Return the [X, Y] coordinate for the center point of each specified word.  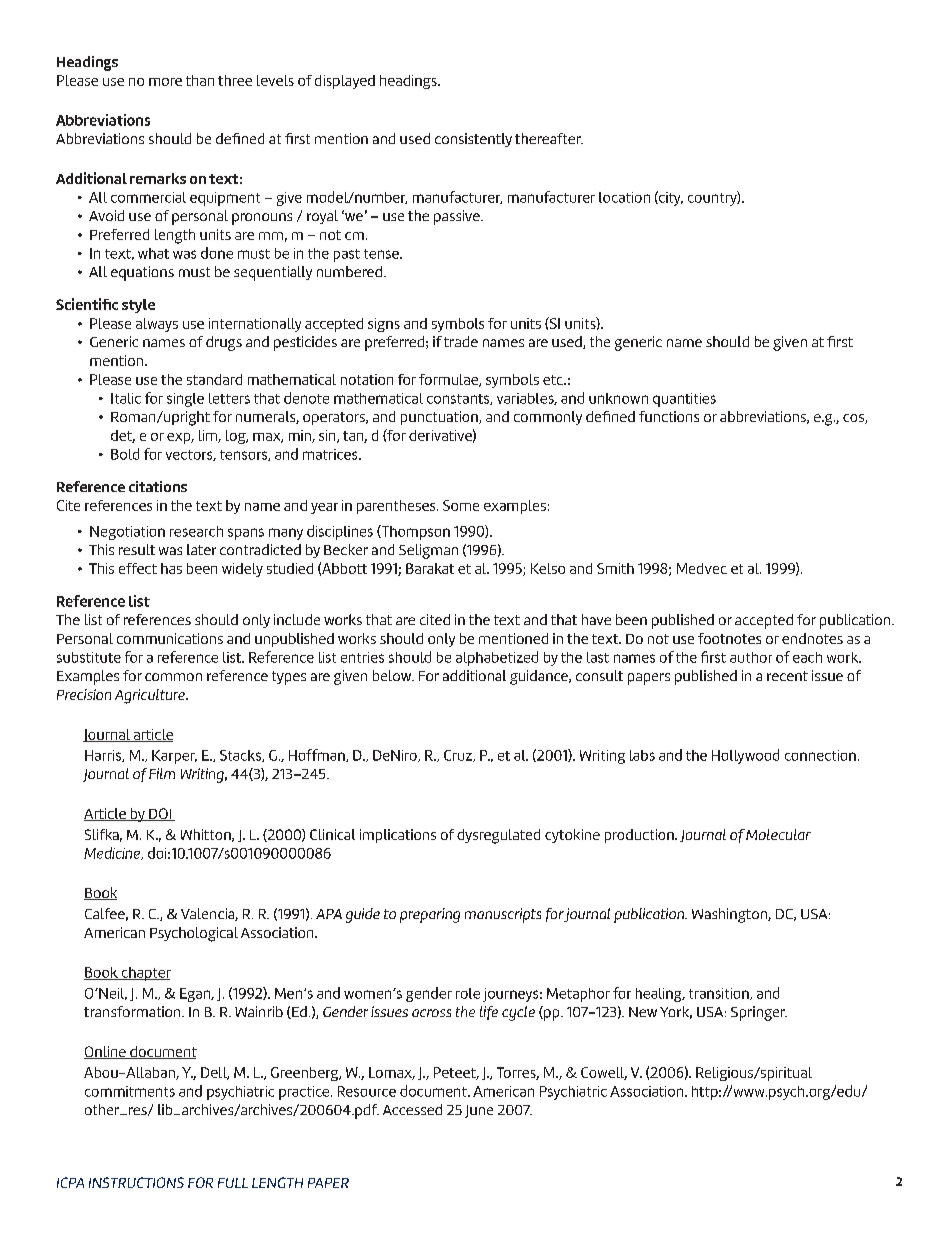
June [479, 1111]
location [624, 197]
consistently [473, 140]
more [165, 82]
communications [170, 638]
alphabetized [497, 658]
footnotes [729, 638]
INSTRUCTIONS [136, 1182]
